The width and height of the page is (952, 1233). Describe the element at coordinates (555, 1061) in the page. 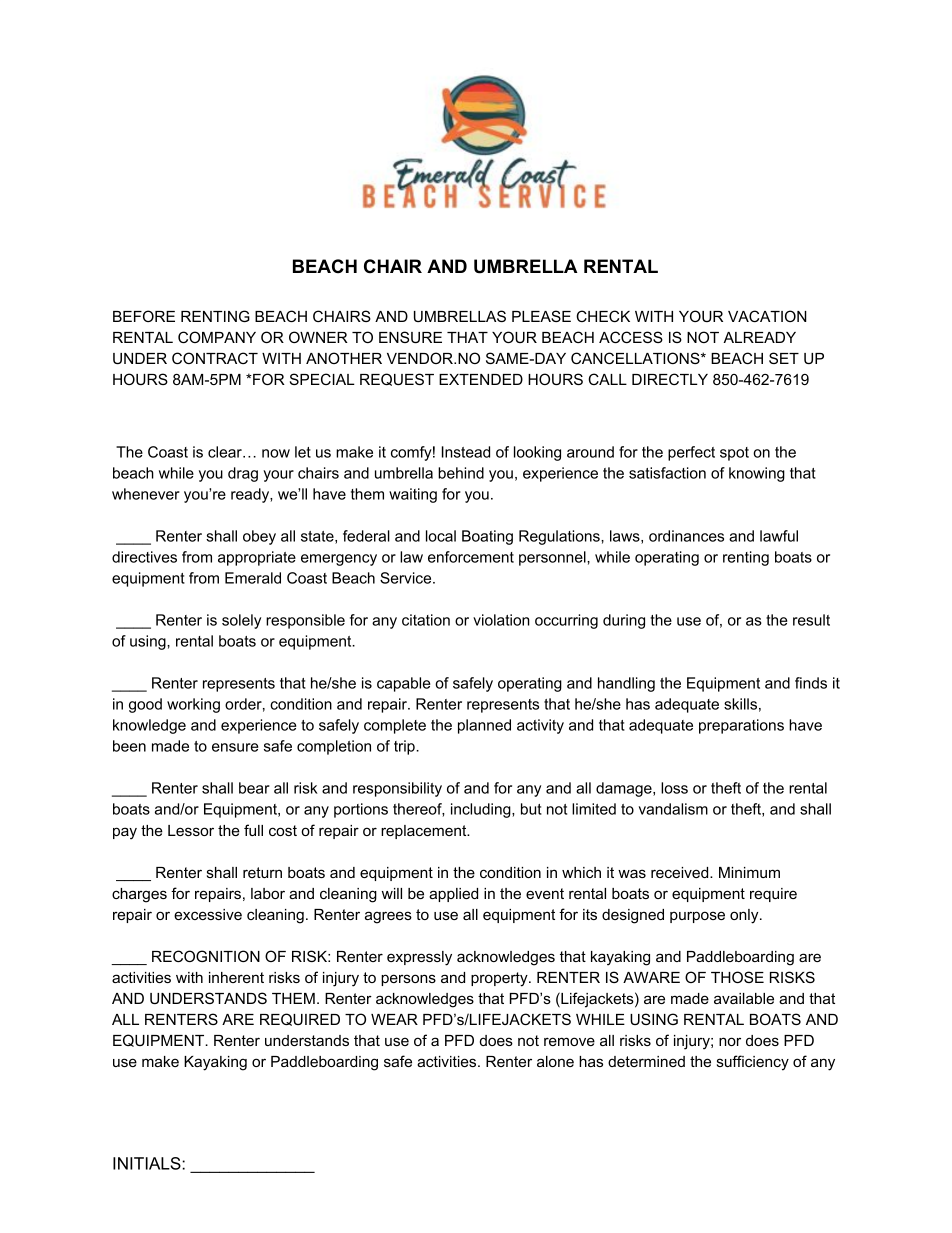

I see `alone` at that location.
